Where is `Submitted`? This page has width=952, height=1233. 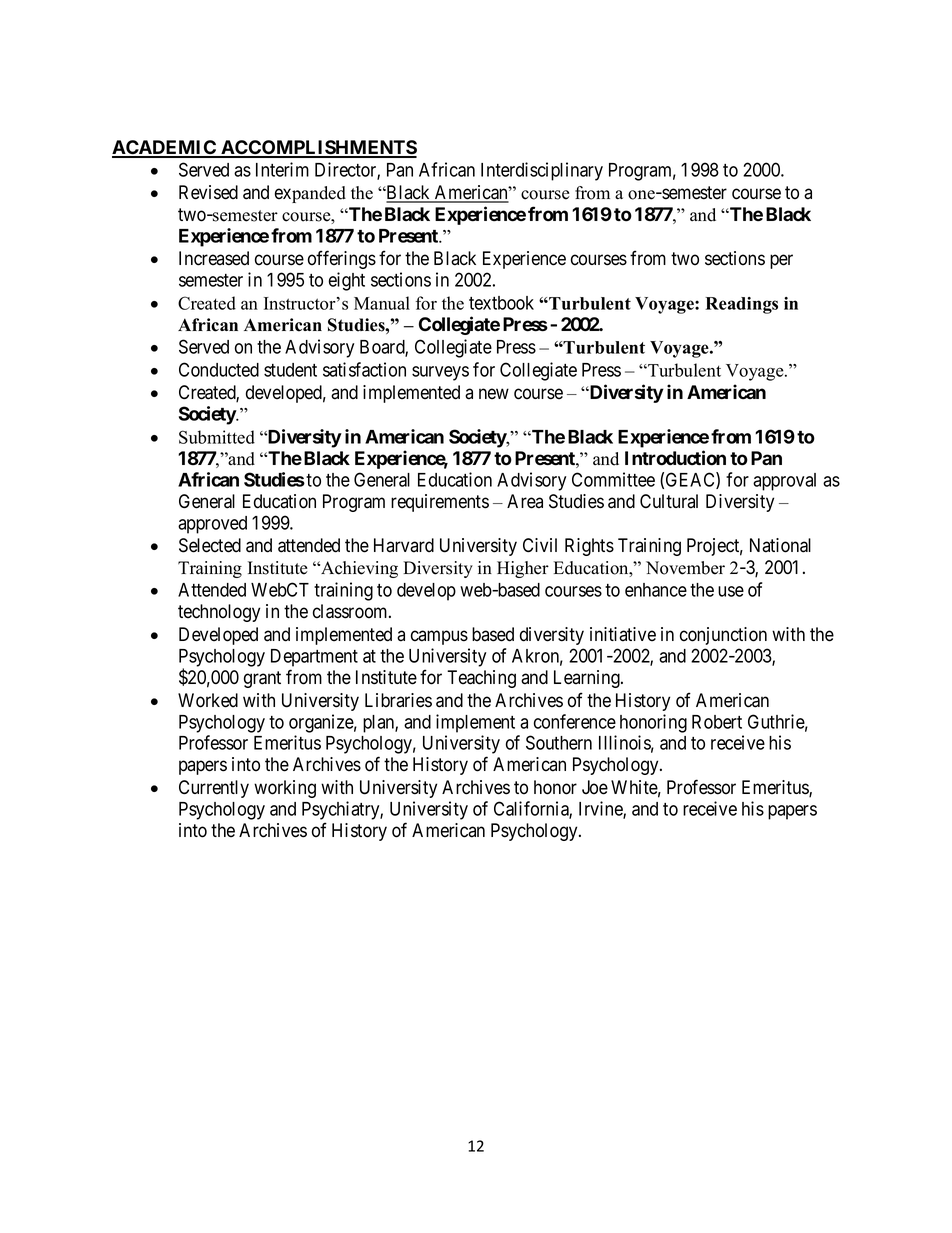
Submitted is located at coordinates (217, 437).
